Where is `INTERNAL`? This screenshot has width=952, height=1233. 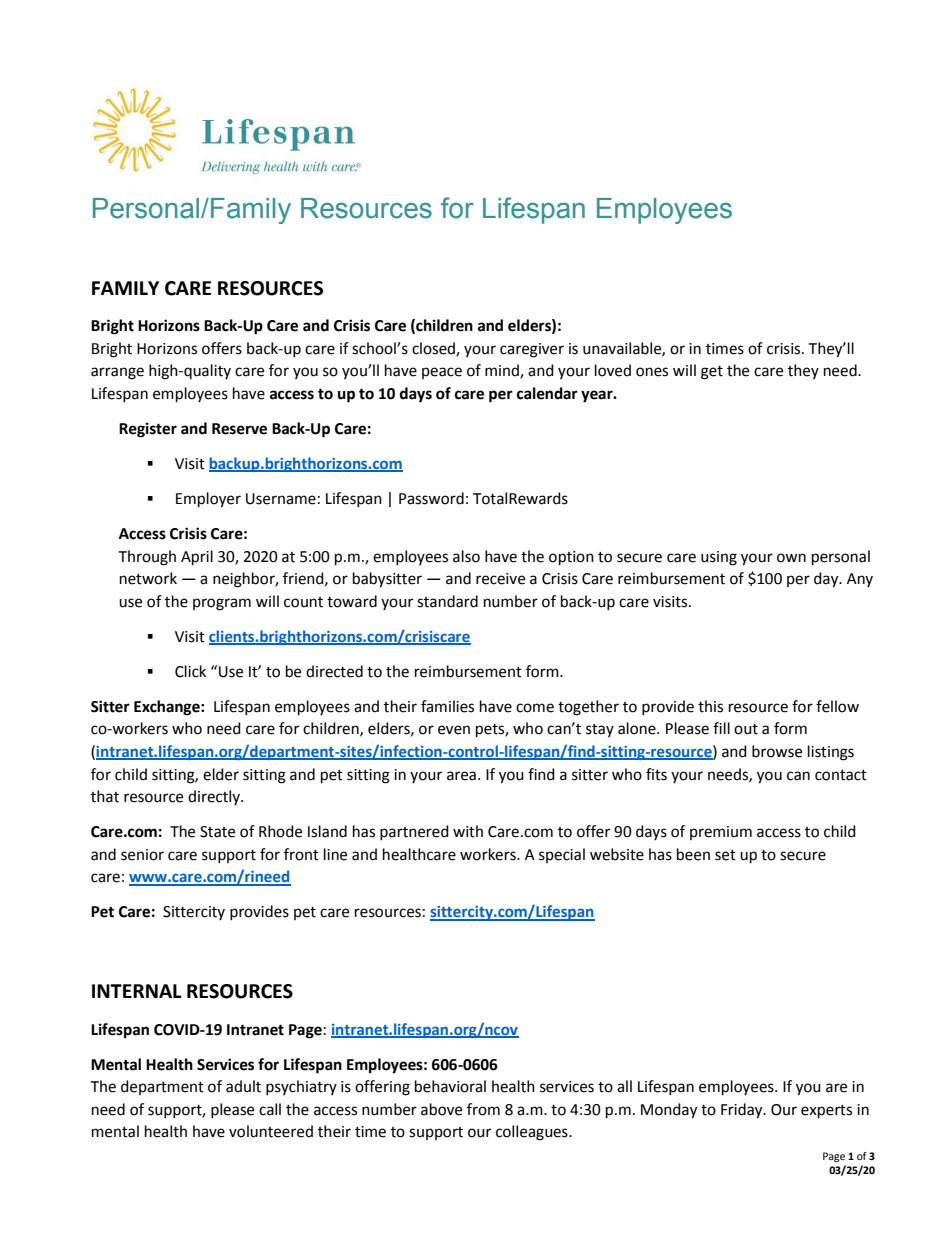 INTERNAL is located at coordinates (136, 991).
